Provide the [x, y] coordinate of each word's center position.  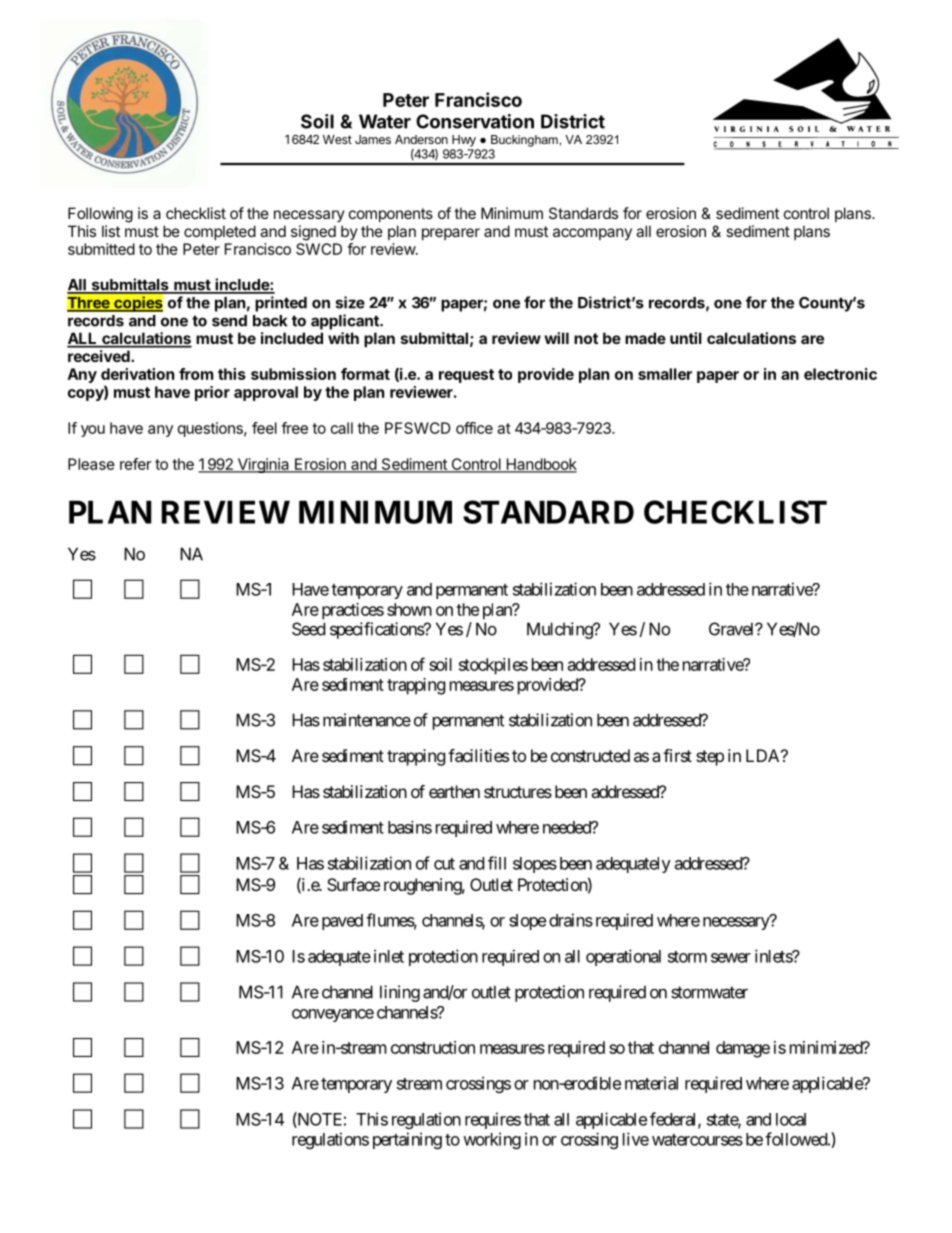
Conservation [475, 121]
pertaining [407, 1140]
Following [100, 215]
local [791, 1119]
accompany [592, 234]
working [492, 1140]
